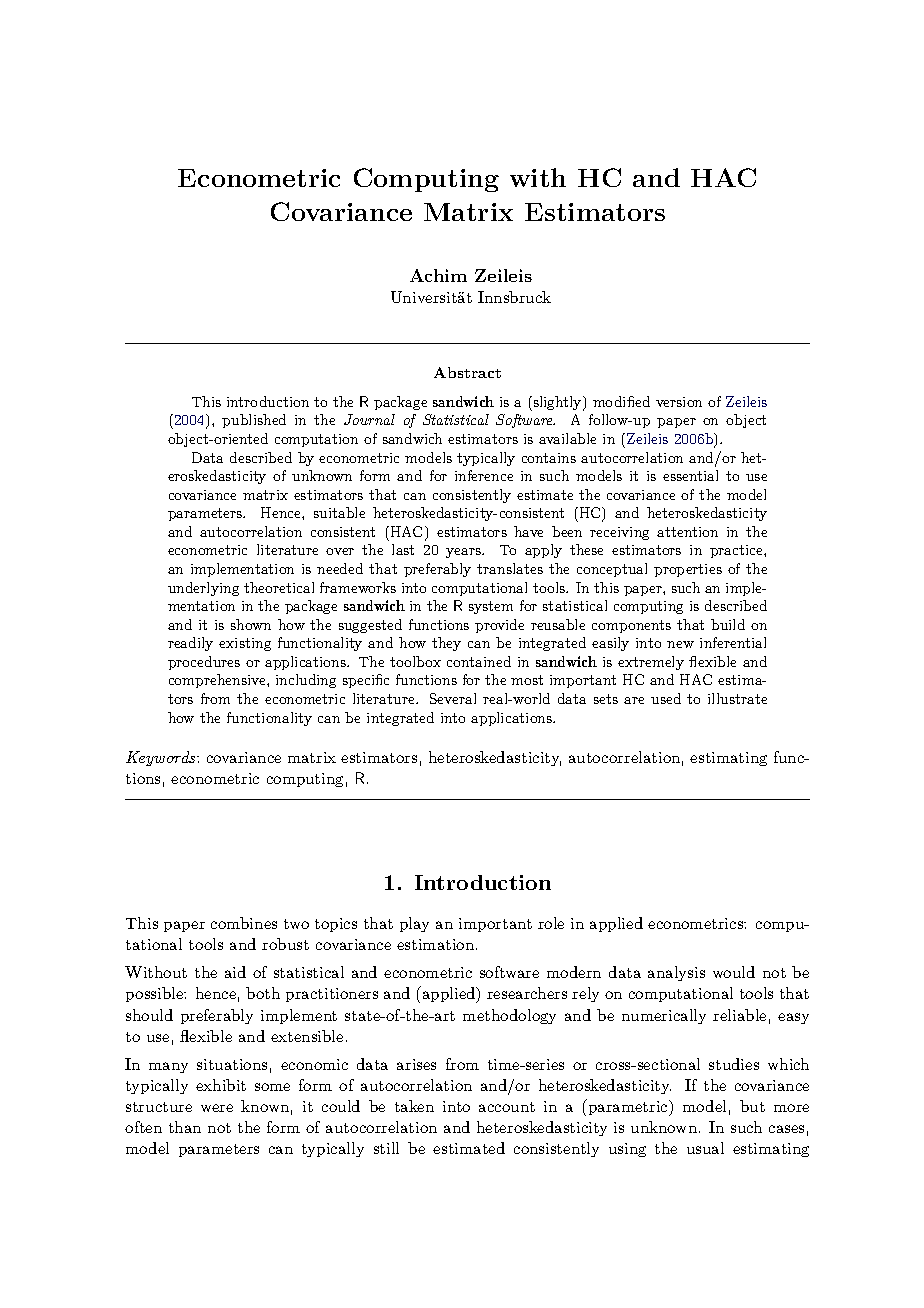 This page has width=924, height=1308. Describe the element at coordinates (217, 1108) in the page. I see `were` at that location.
